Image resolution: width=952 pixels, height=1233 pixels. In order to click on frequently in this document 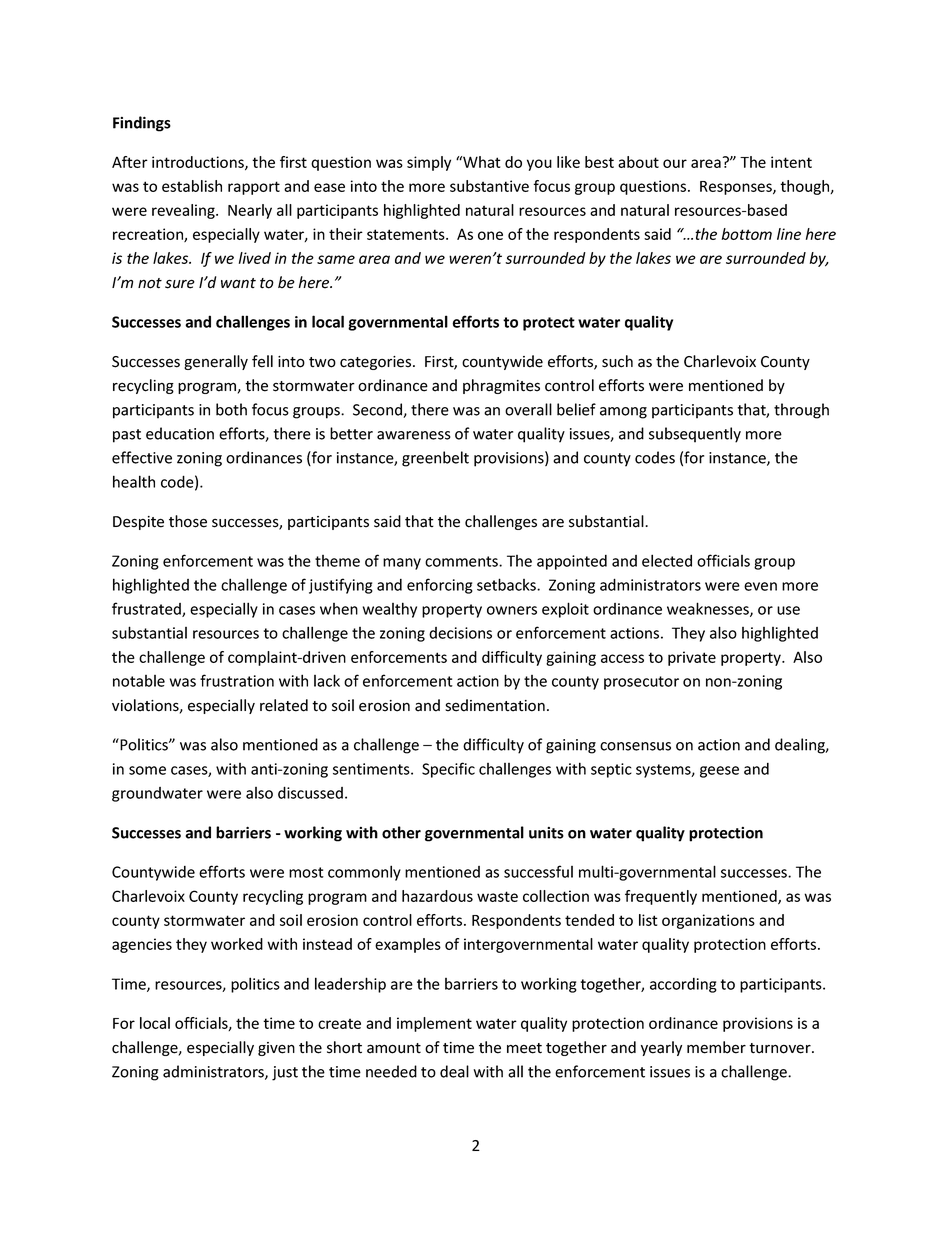, I will do `click(661, 897)`.
